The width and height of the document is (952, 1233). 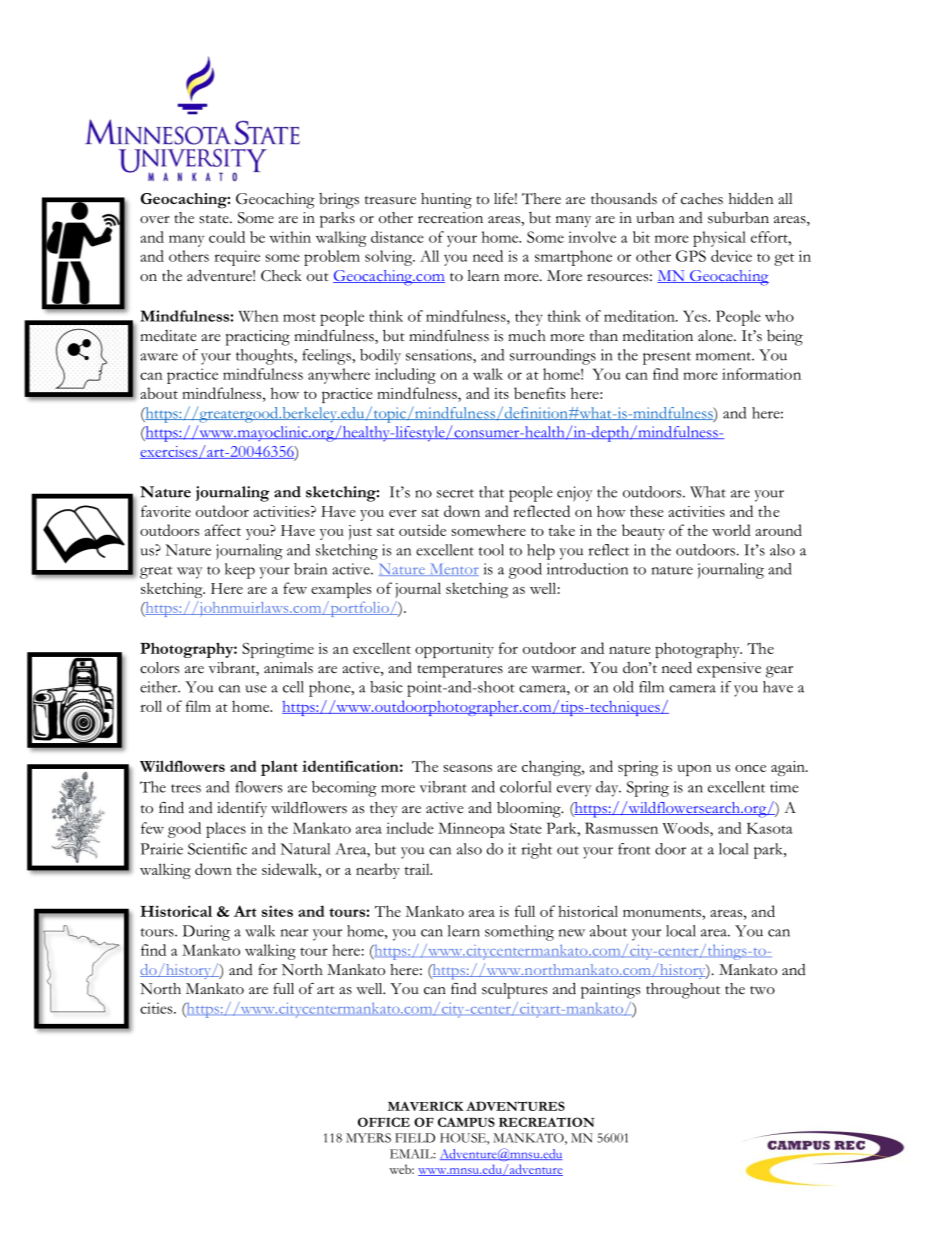 I want to click on hunting, so click(x=446, y=201).
